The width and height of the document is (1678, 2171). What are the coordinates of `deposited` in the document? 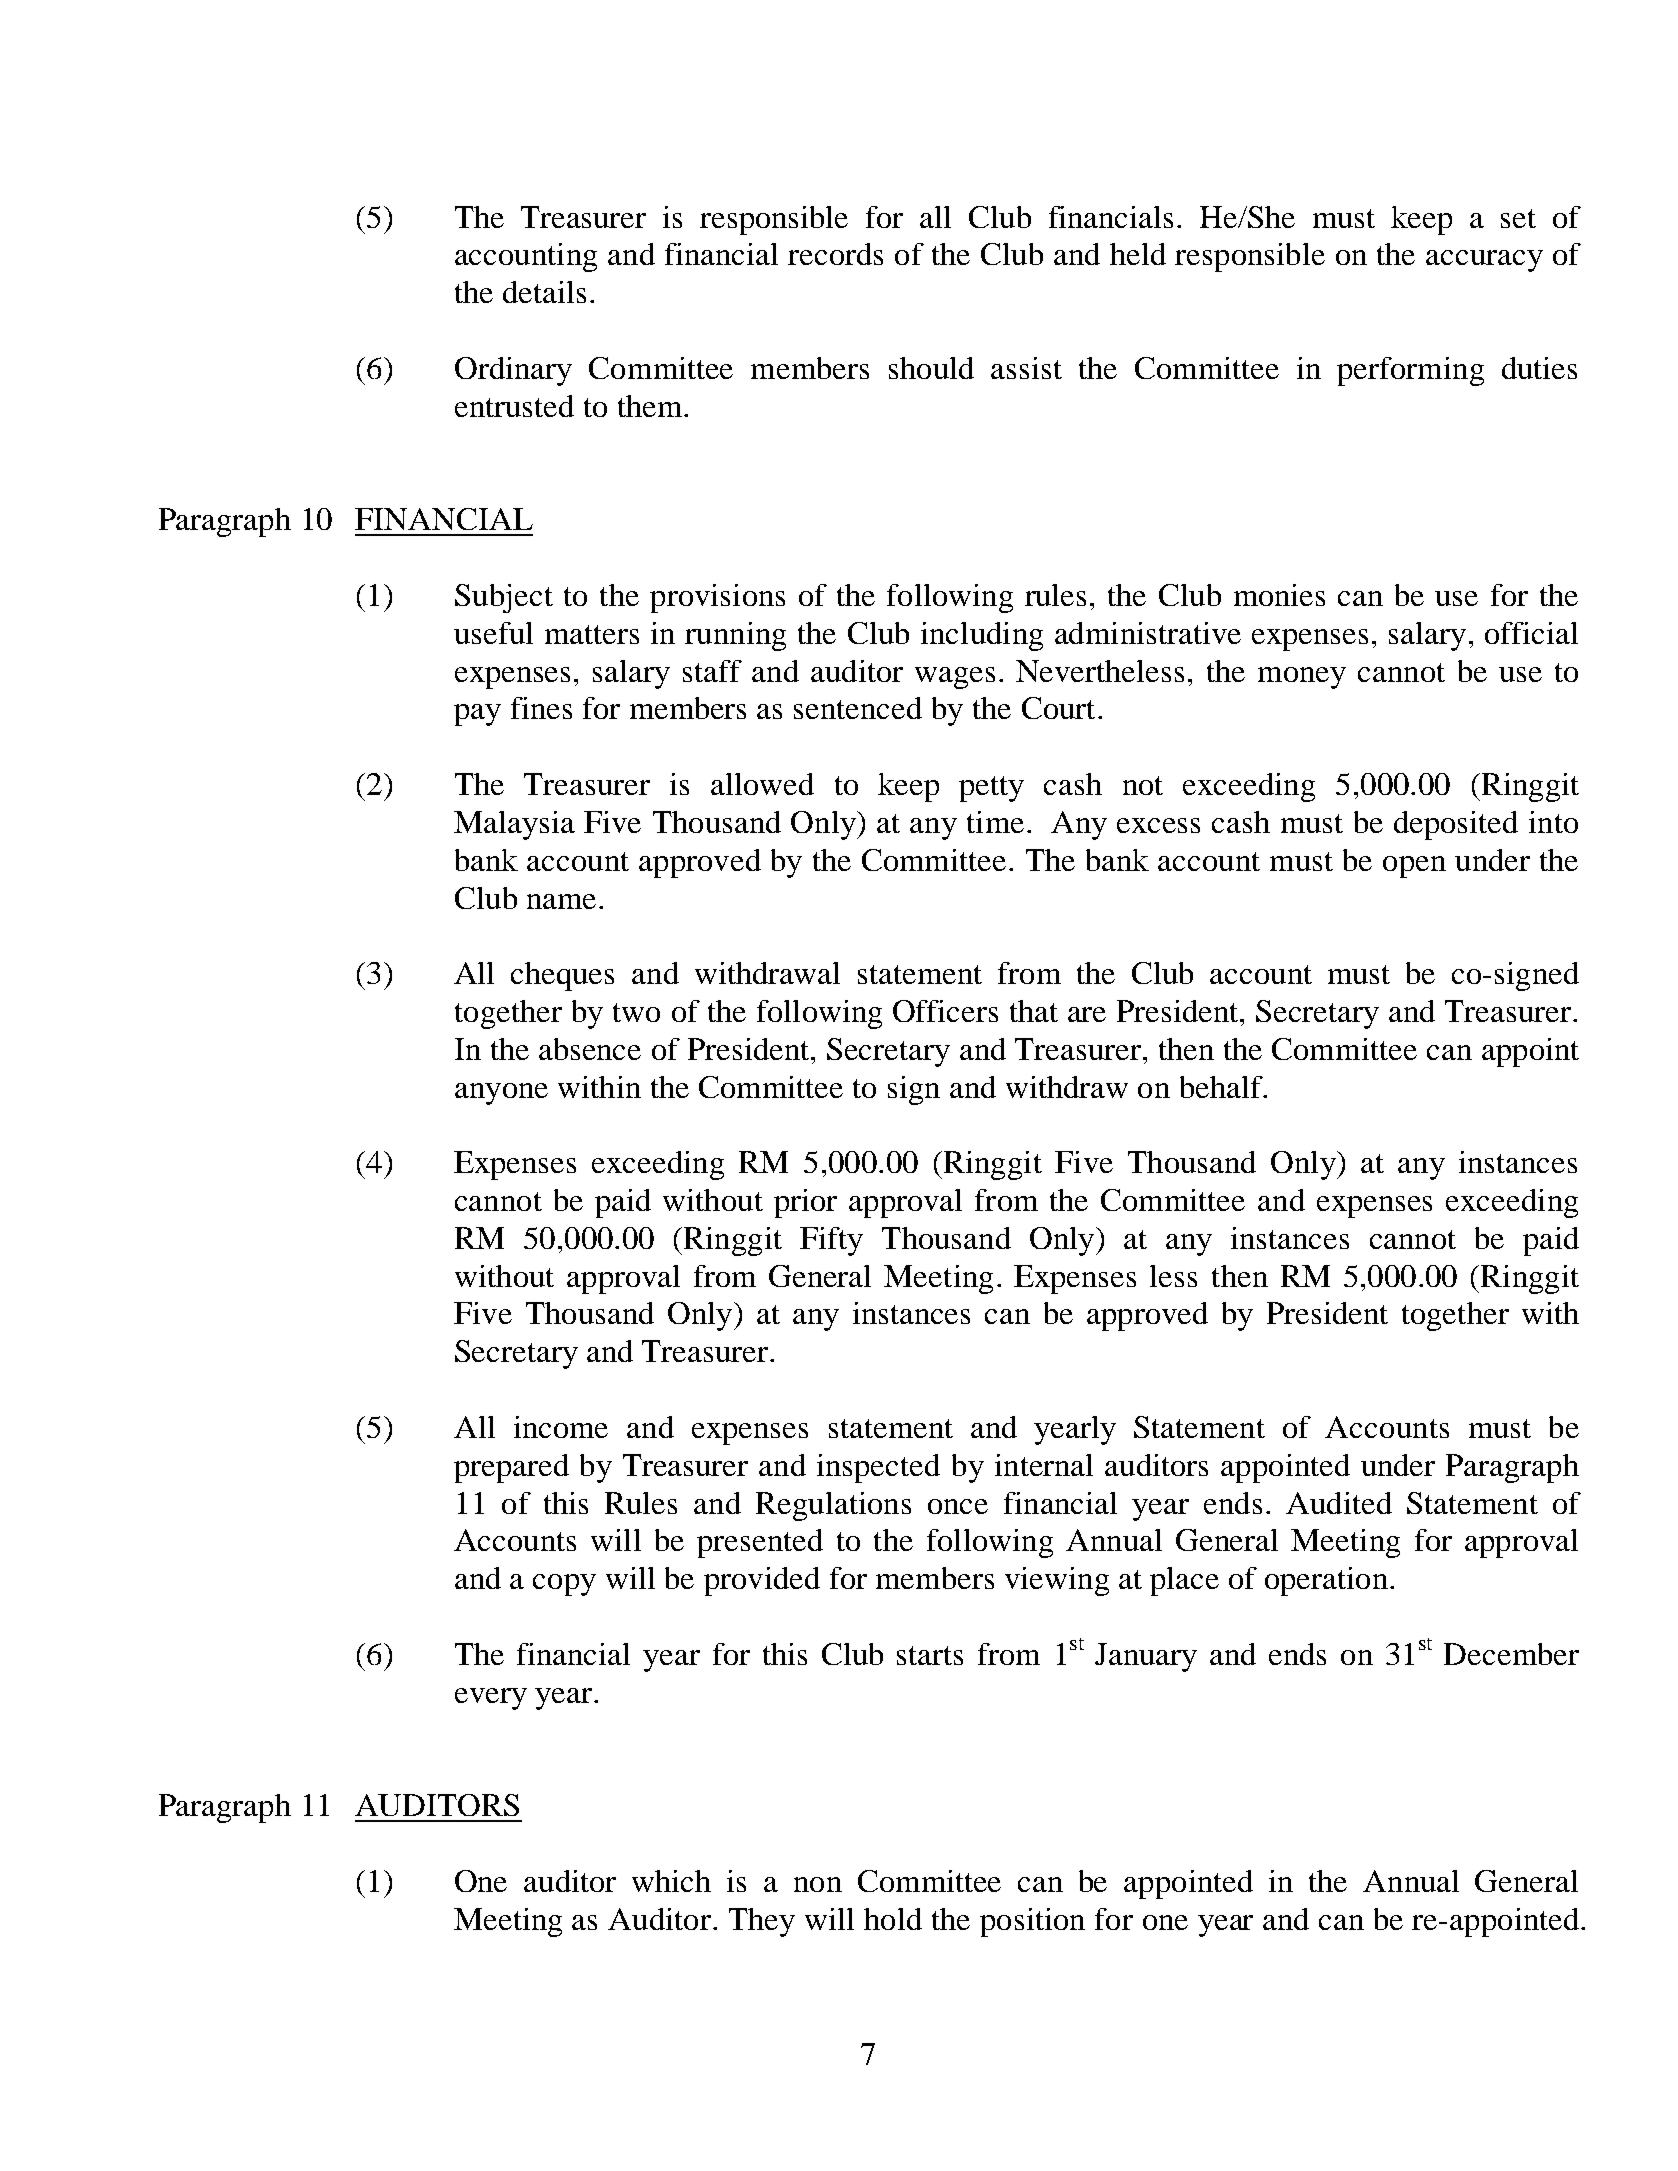 It's located at (1456, 825).
